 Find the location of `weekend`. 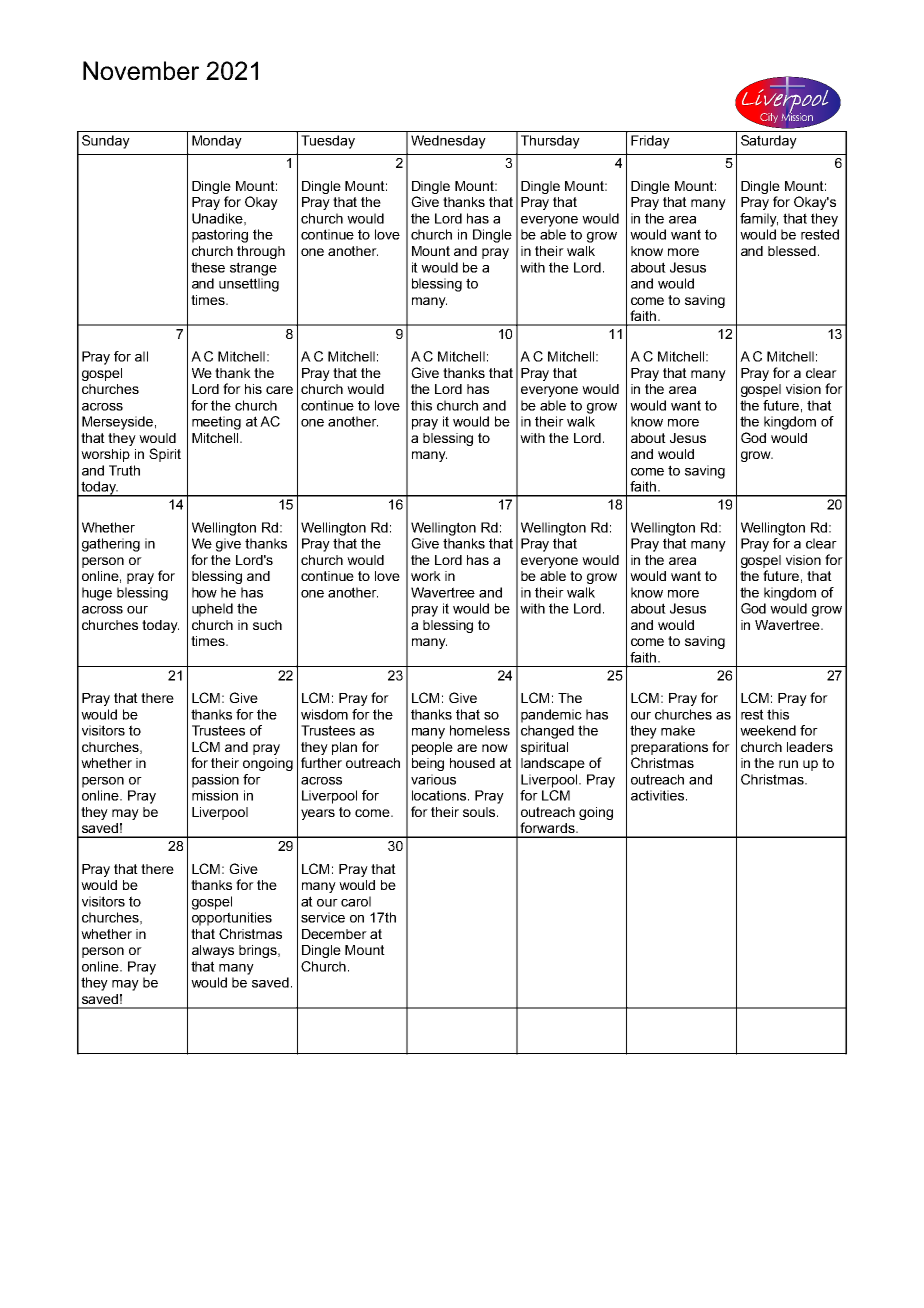

weekend is located at coordinates (768, 730).
